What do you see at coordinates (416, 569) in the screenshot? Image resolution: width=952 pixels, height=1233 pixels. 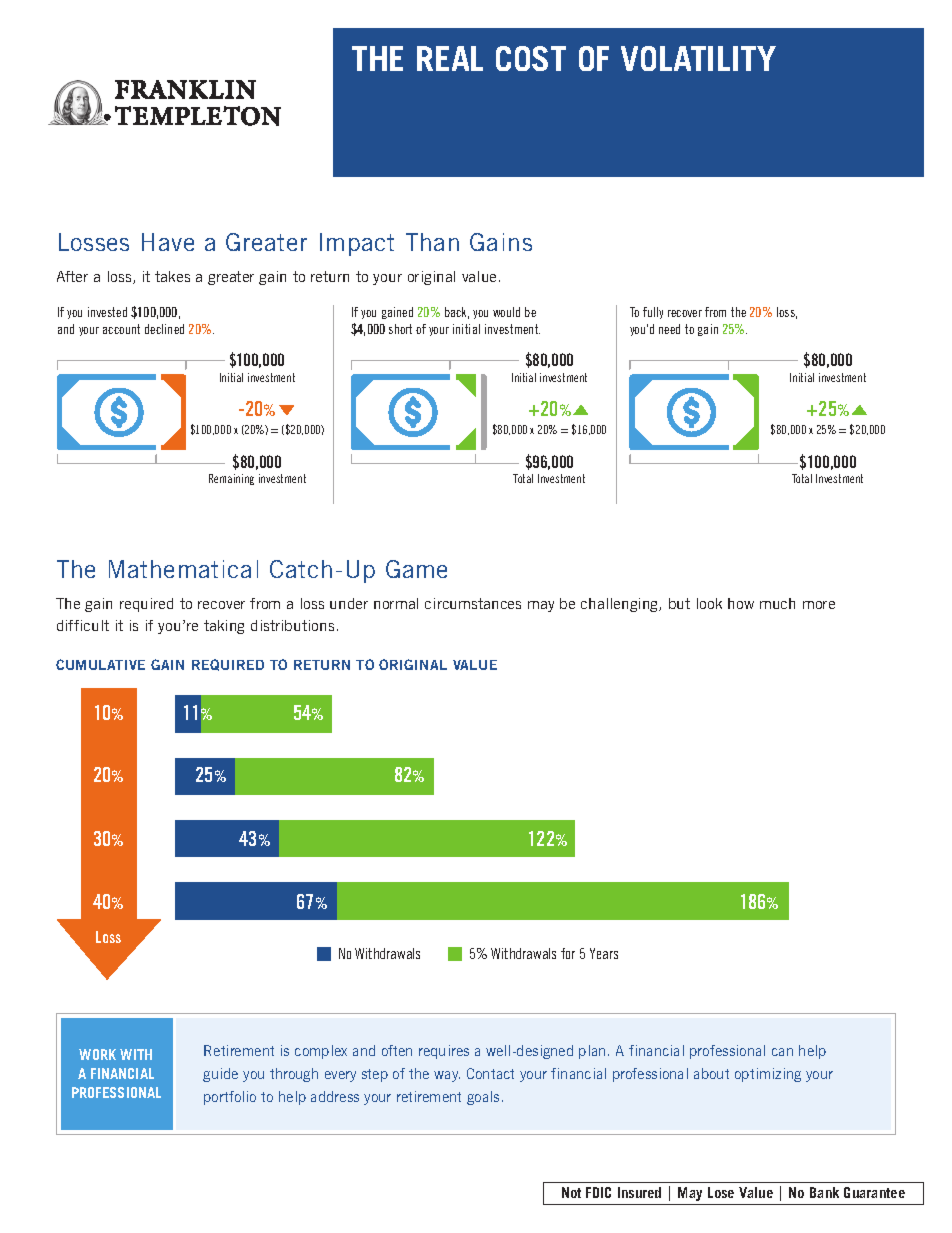 I see `Game` at bounding box center [416, 569].
